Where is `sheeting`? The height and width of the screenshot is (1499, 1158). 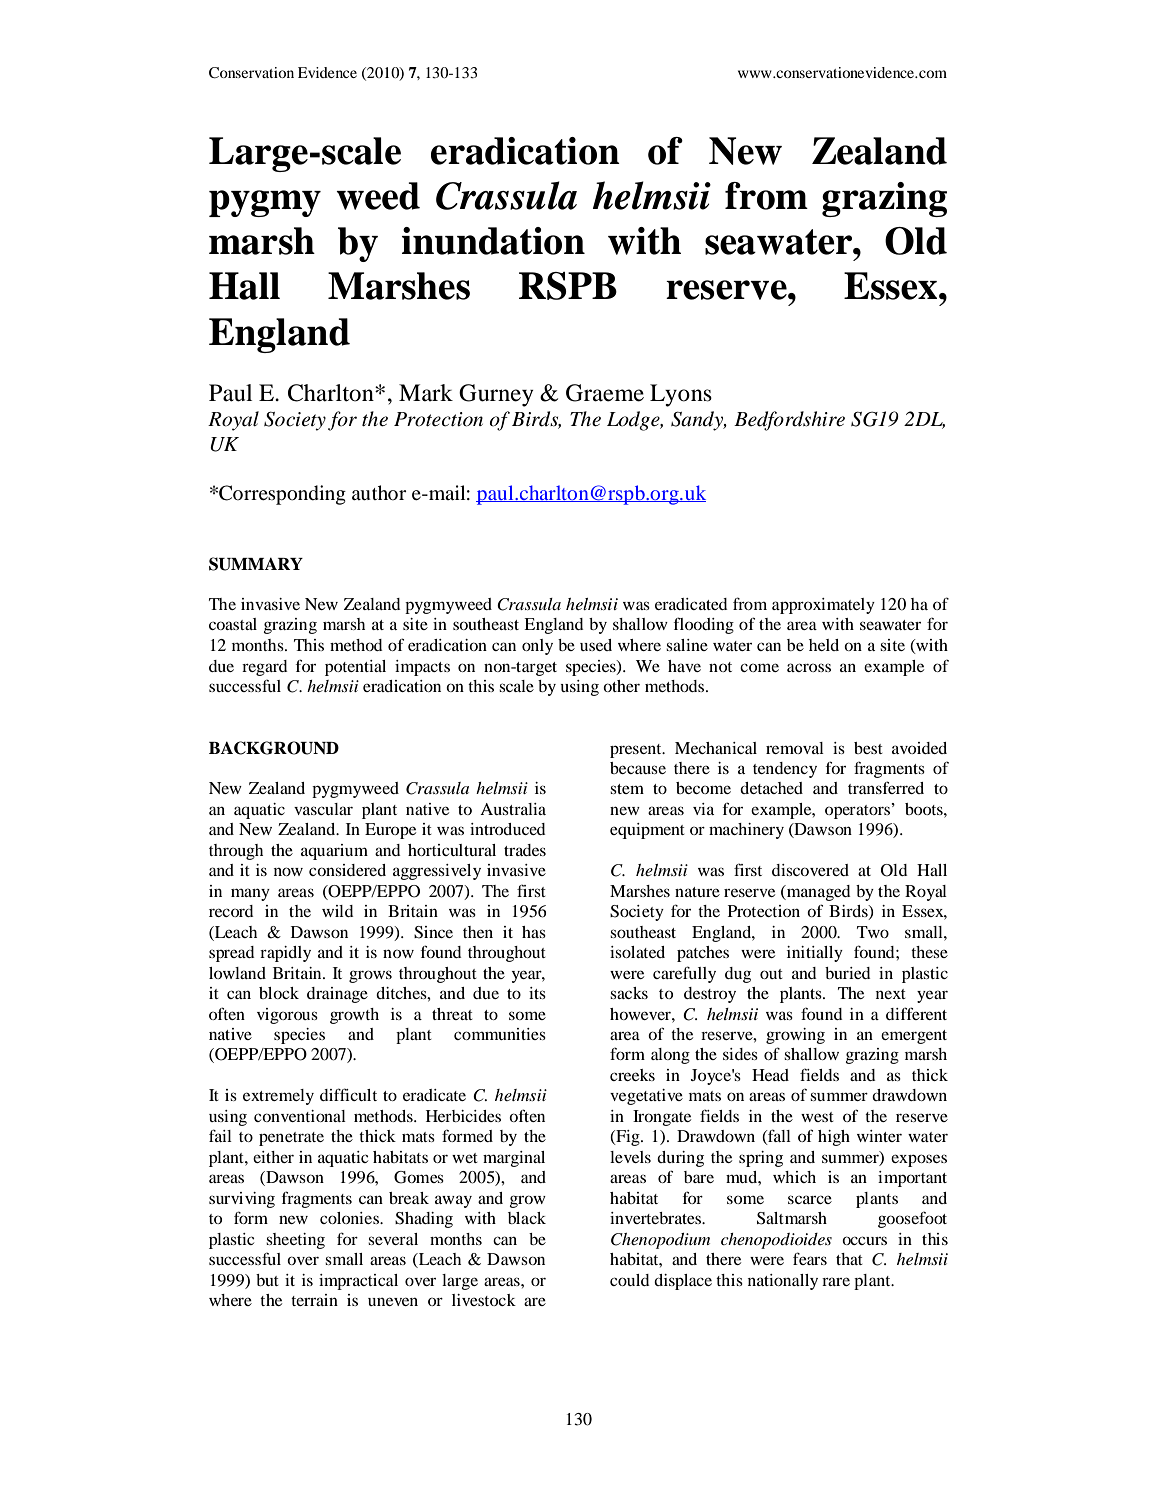
sheeting is located at coordinates (295, 1241).
